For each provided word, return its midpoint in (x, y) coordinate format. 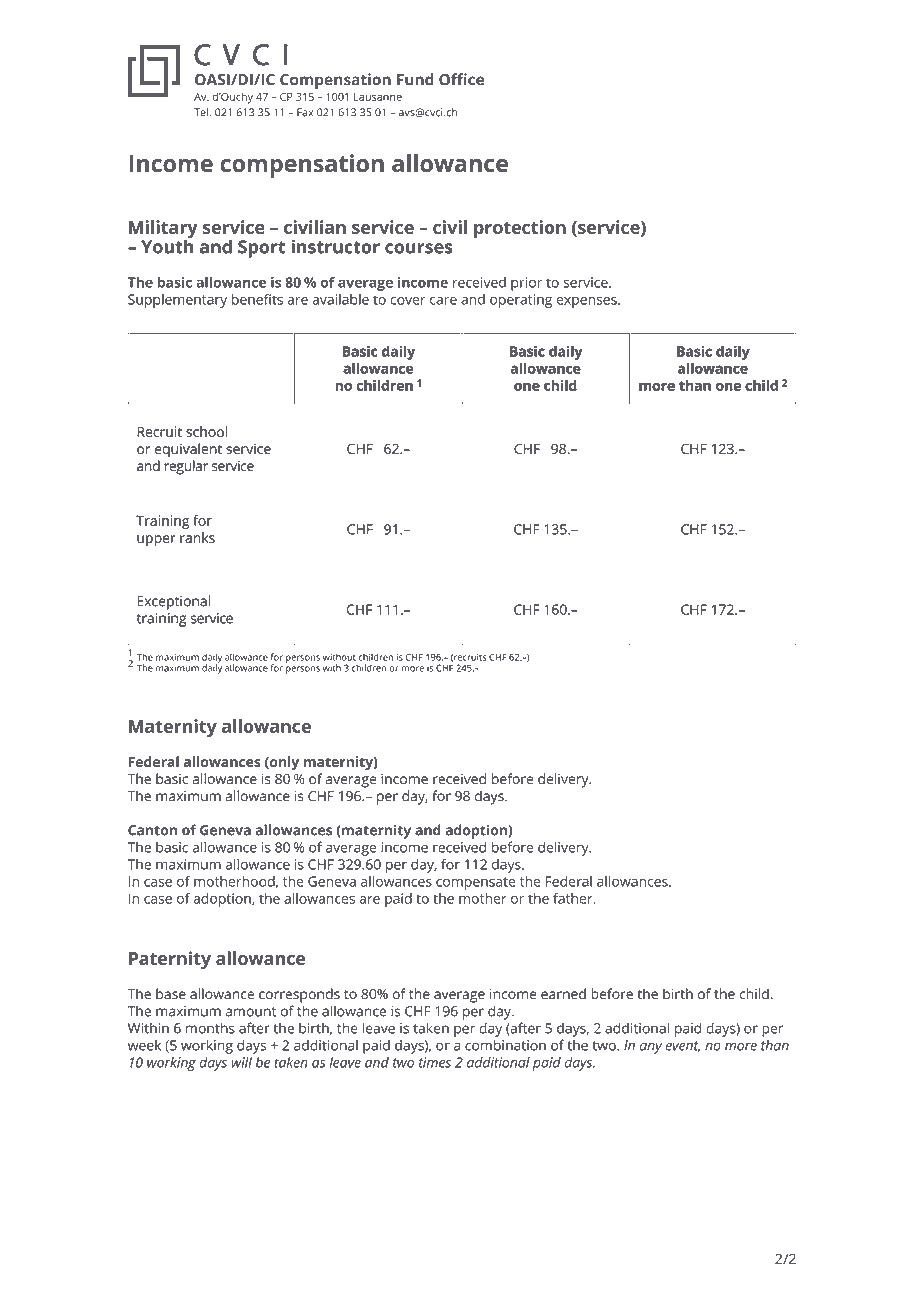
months (210, 1028)
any (651, 1048)
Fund (415, 79)
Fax (305, 112)
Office (461, 79)
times (435, 1062)
